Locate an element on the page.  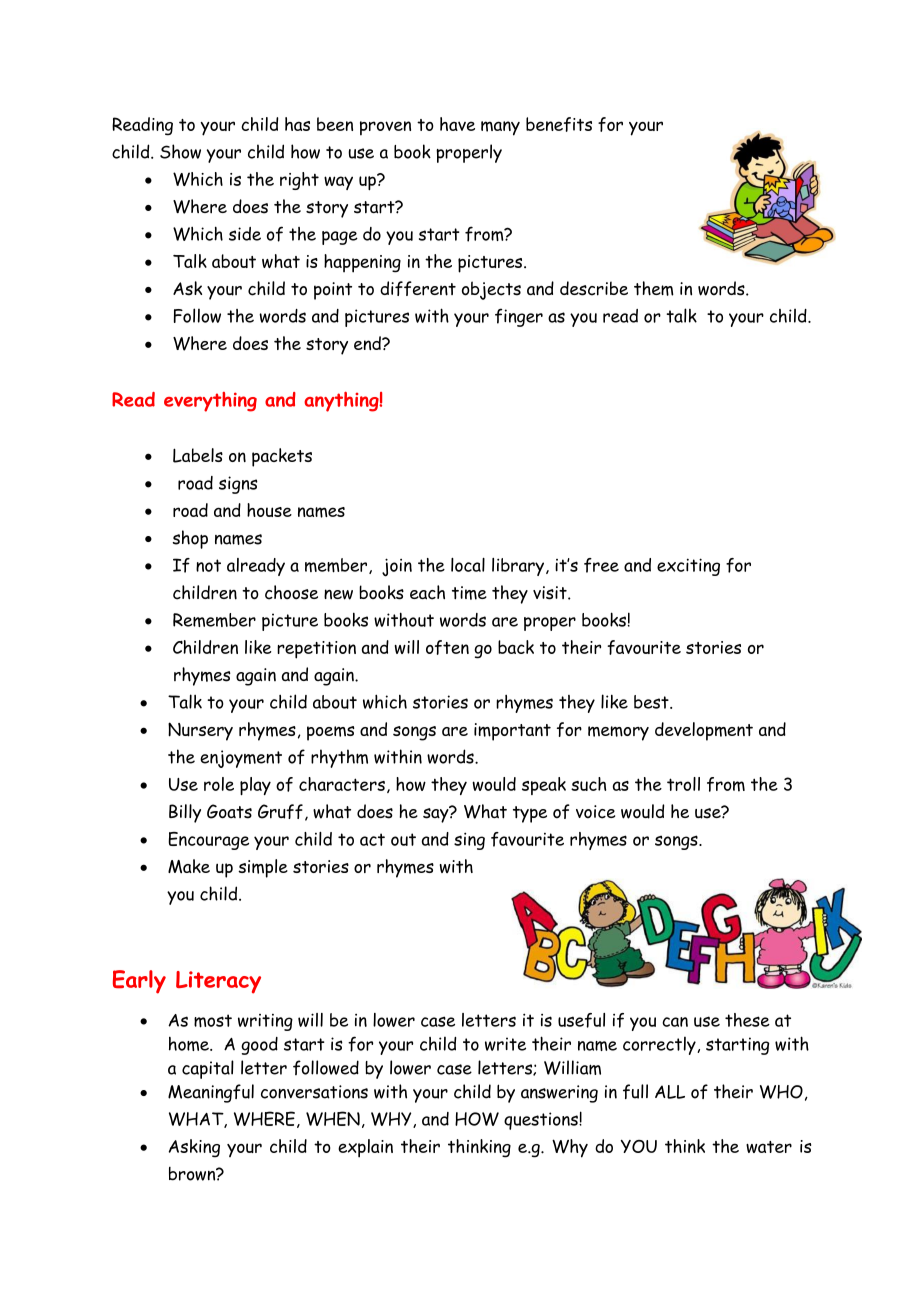
sing is located at coordinates (469, 841).
